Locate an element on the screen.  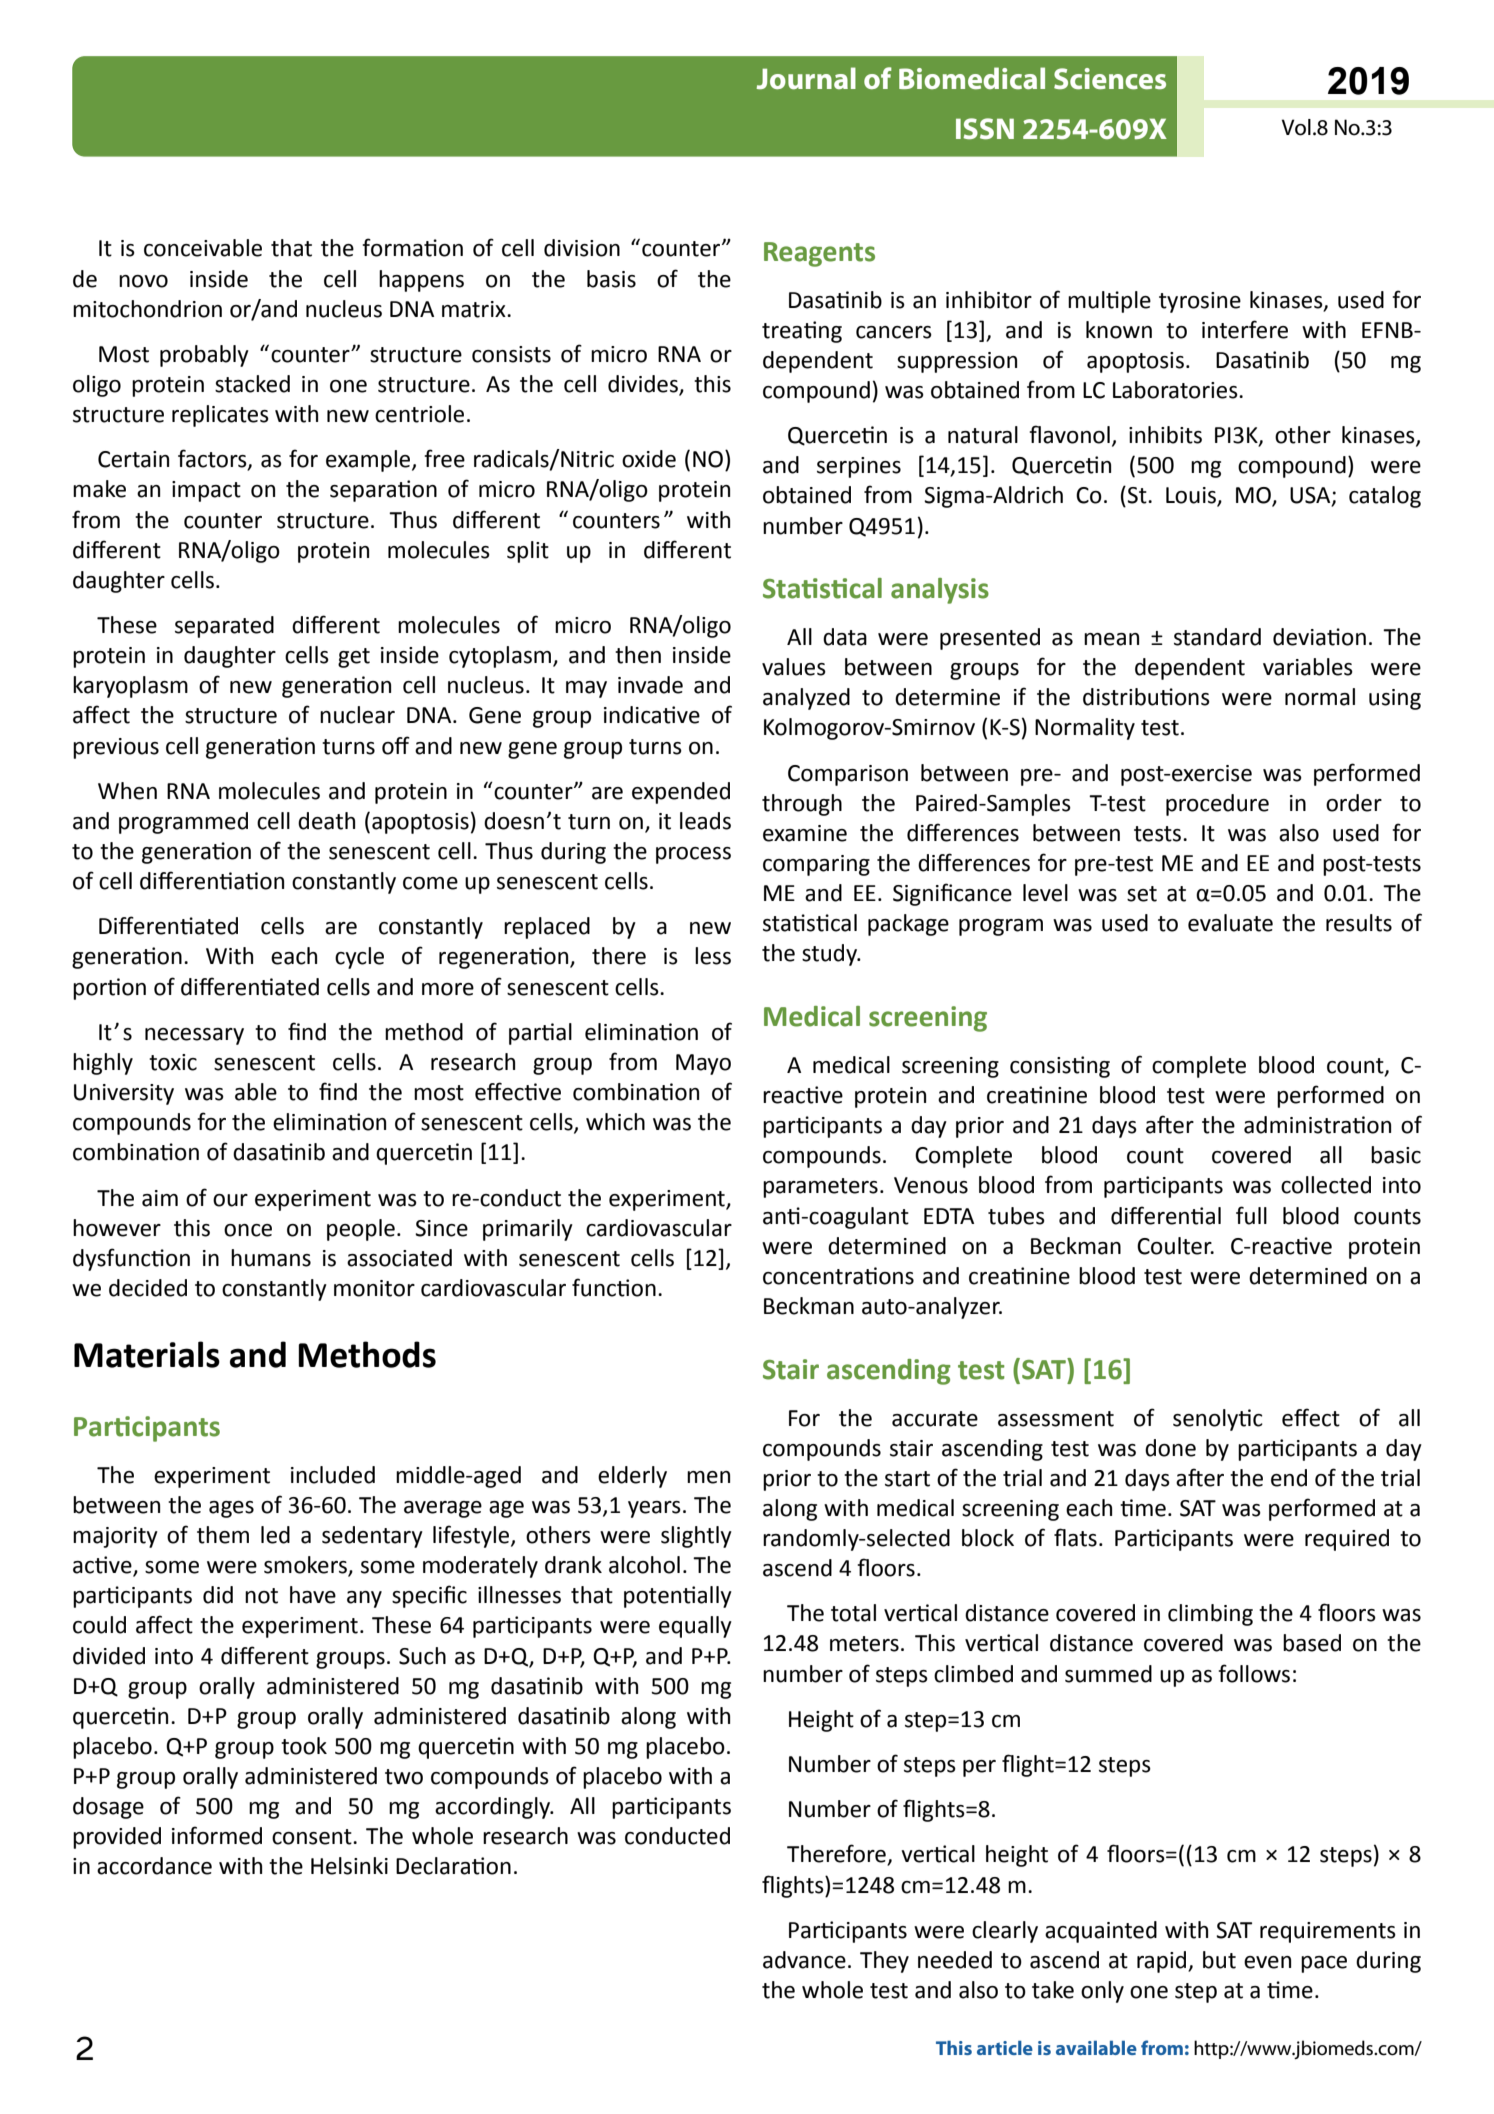
separated is located at coordinates (224, 627).
